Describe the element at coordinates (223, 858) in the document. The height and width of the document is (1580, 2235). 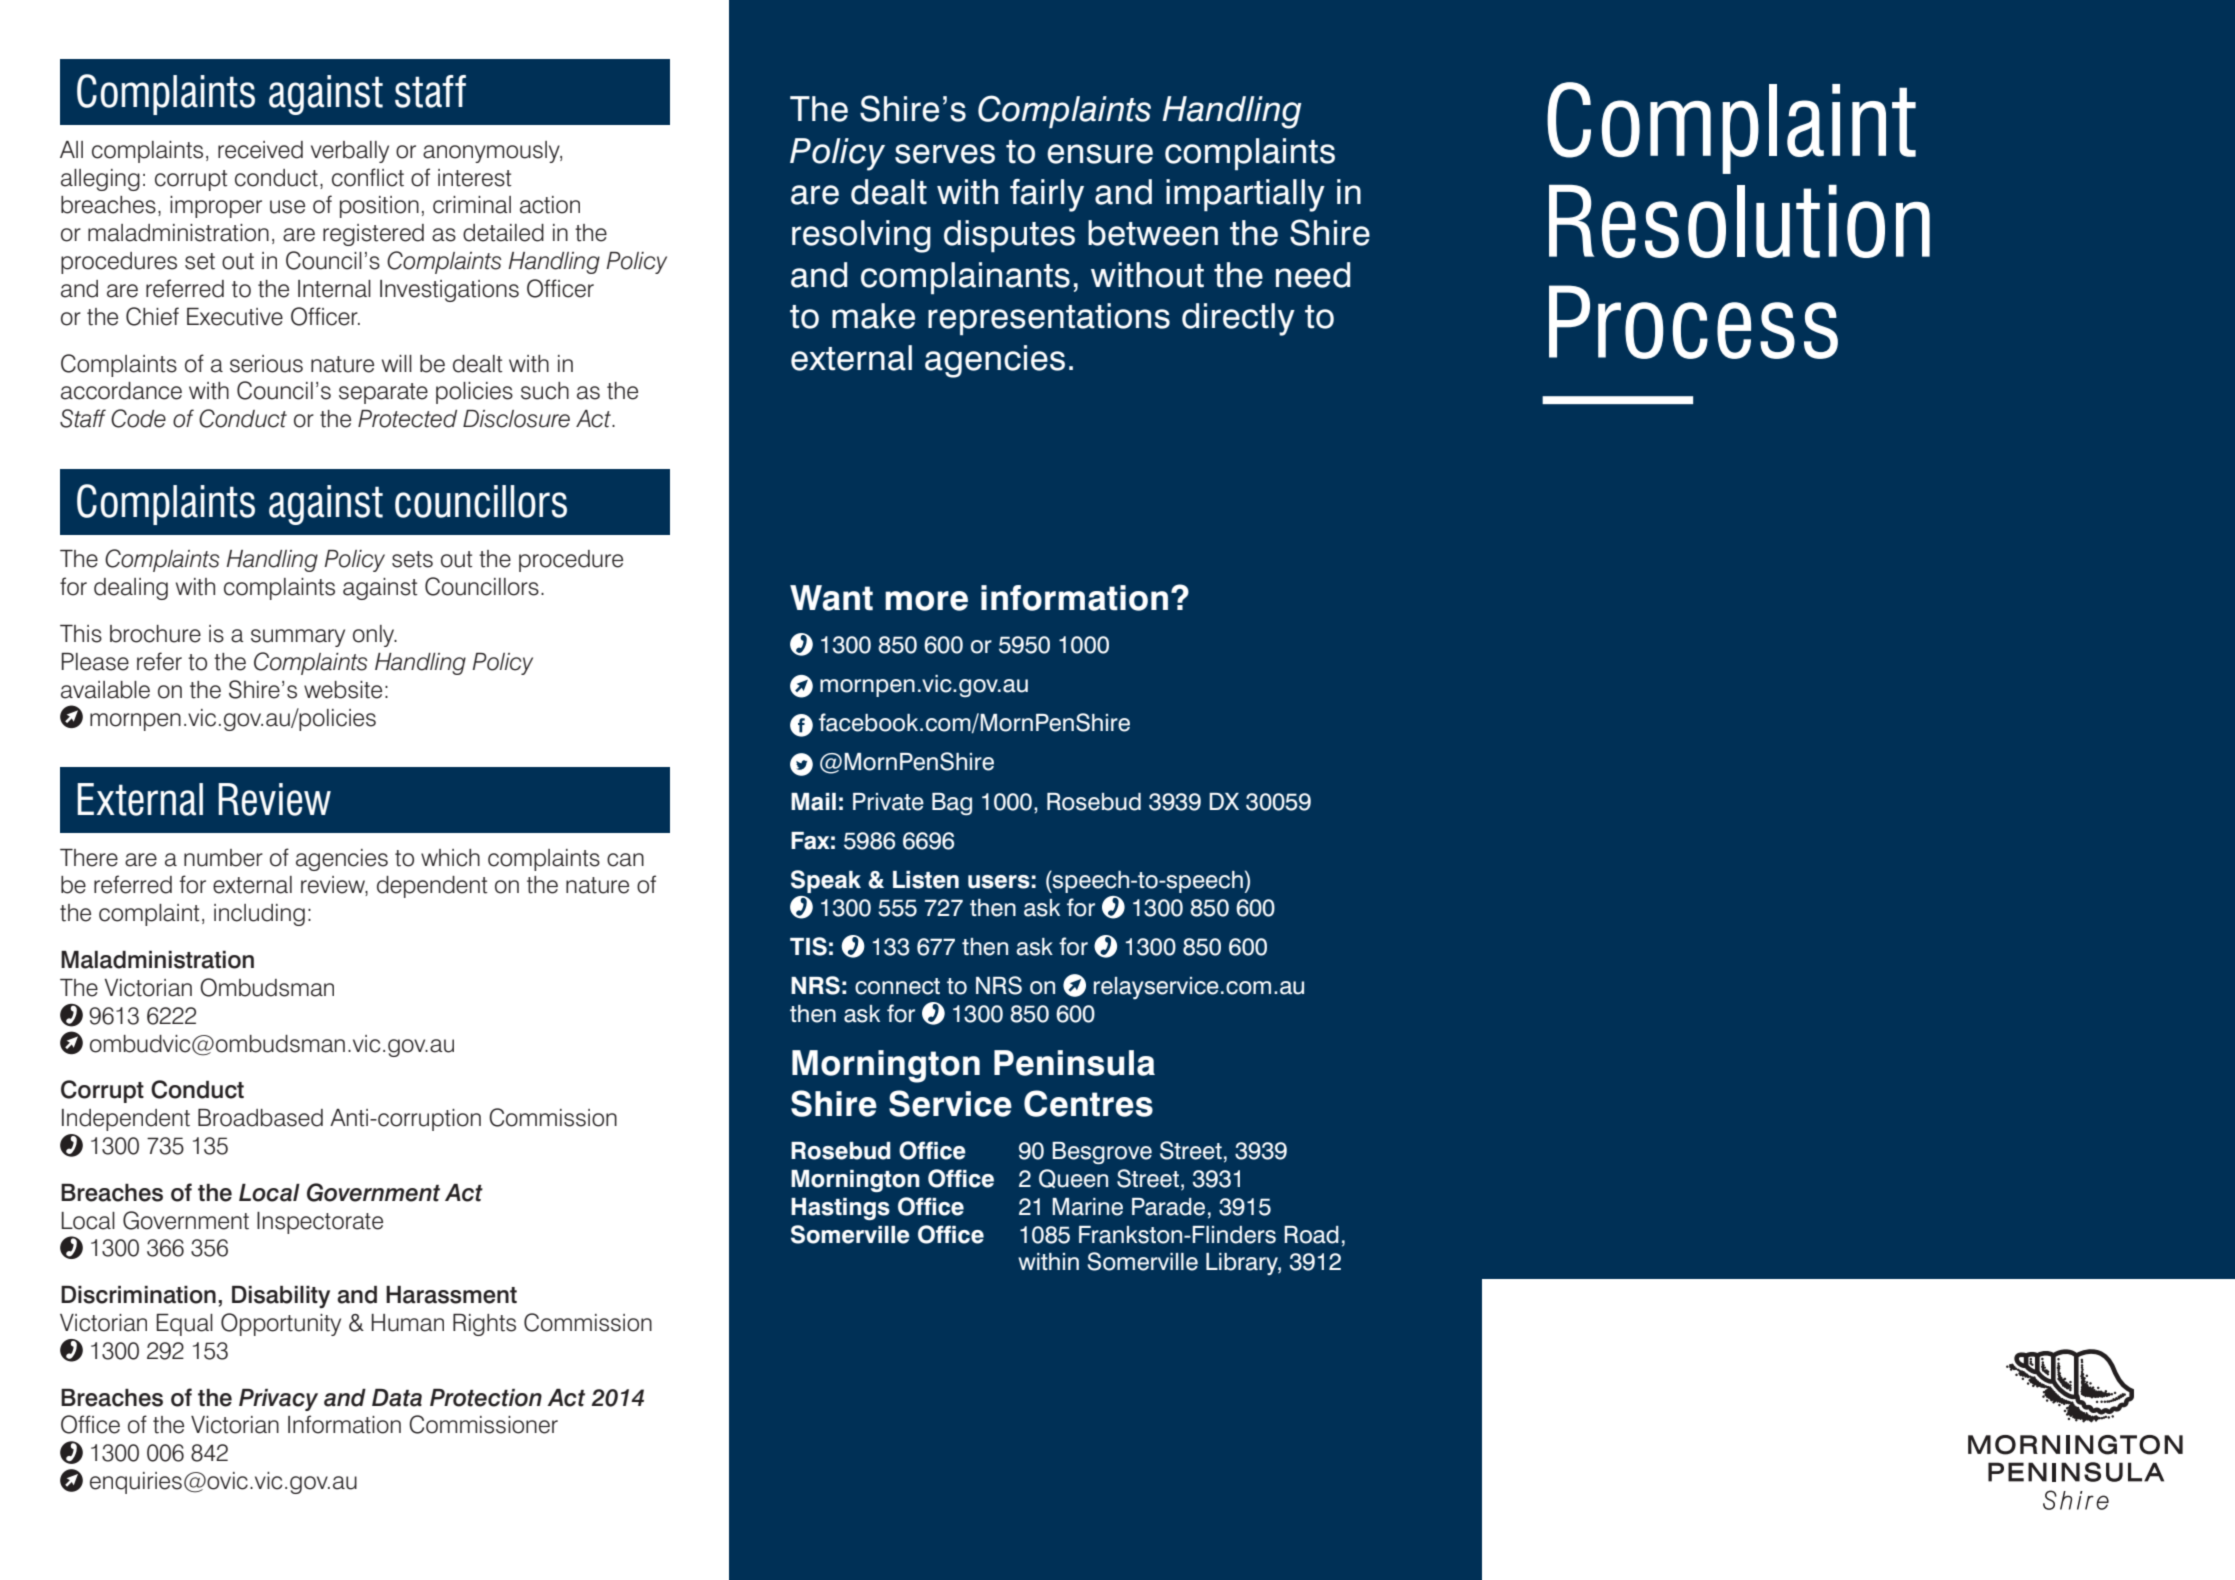
I see `number` at that location.
